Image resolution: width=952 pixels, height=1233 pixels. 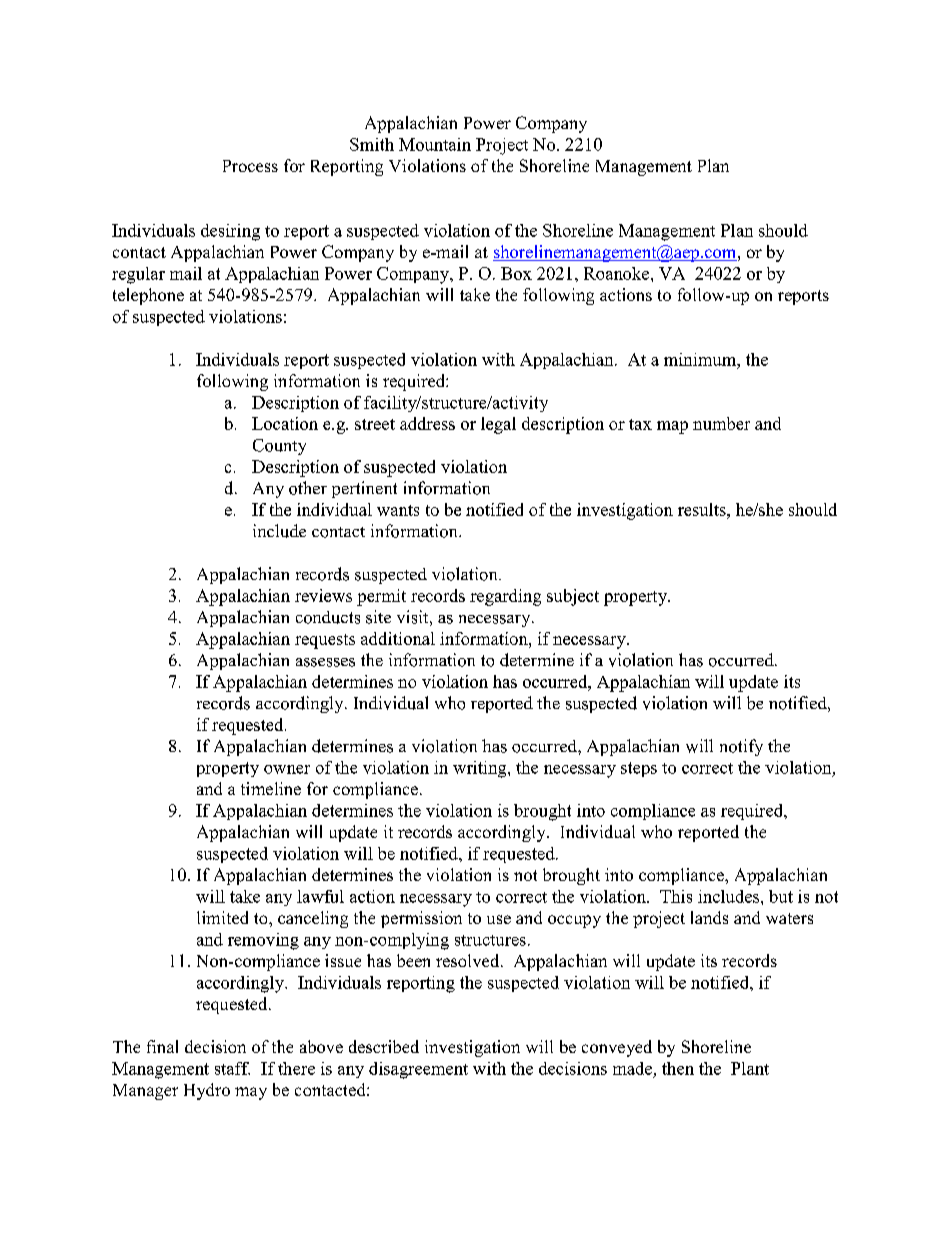 What do you see at coordinates (618, 273) in the screenshot?
I see `Roanoke` at bounding box center [618, 273].
